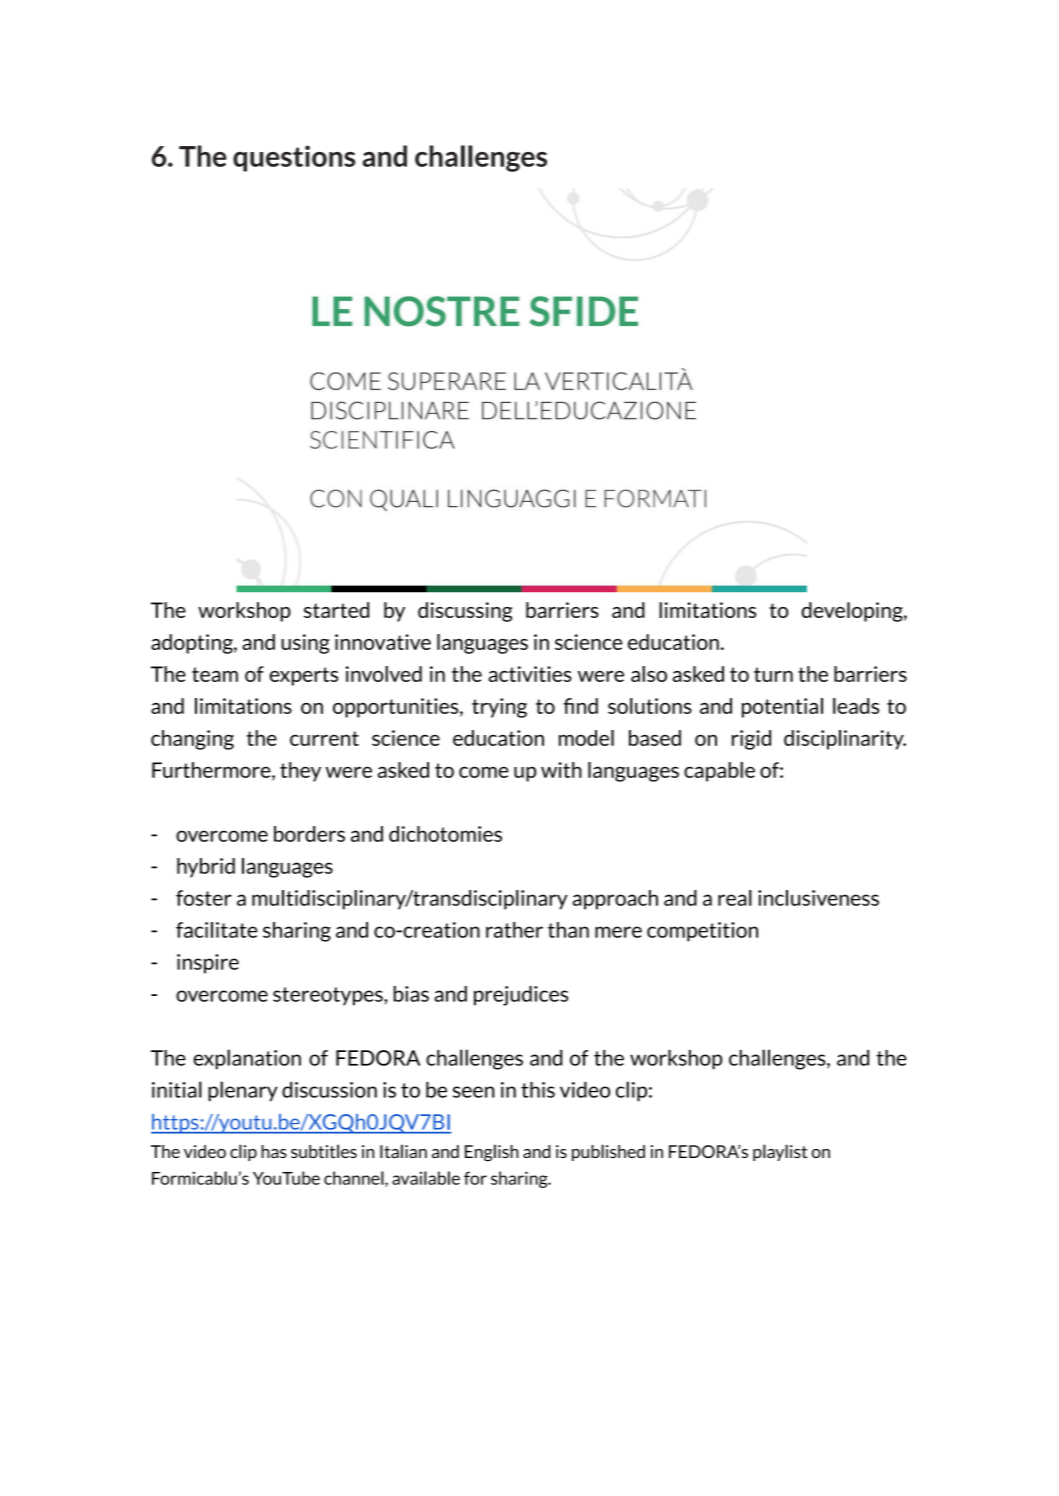 This screenshot has width=1059, height=1496. Describe the element at coordinates (780, 1152) in the screenshot. I see `playlist` at that location.
